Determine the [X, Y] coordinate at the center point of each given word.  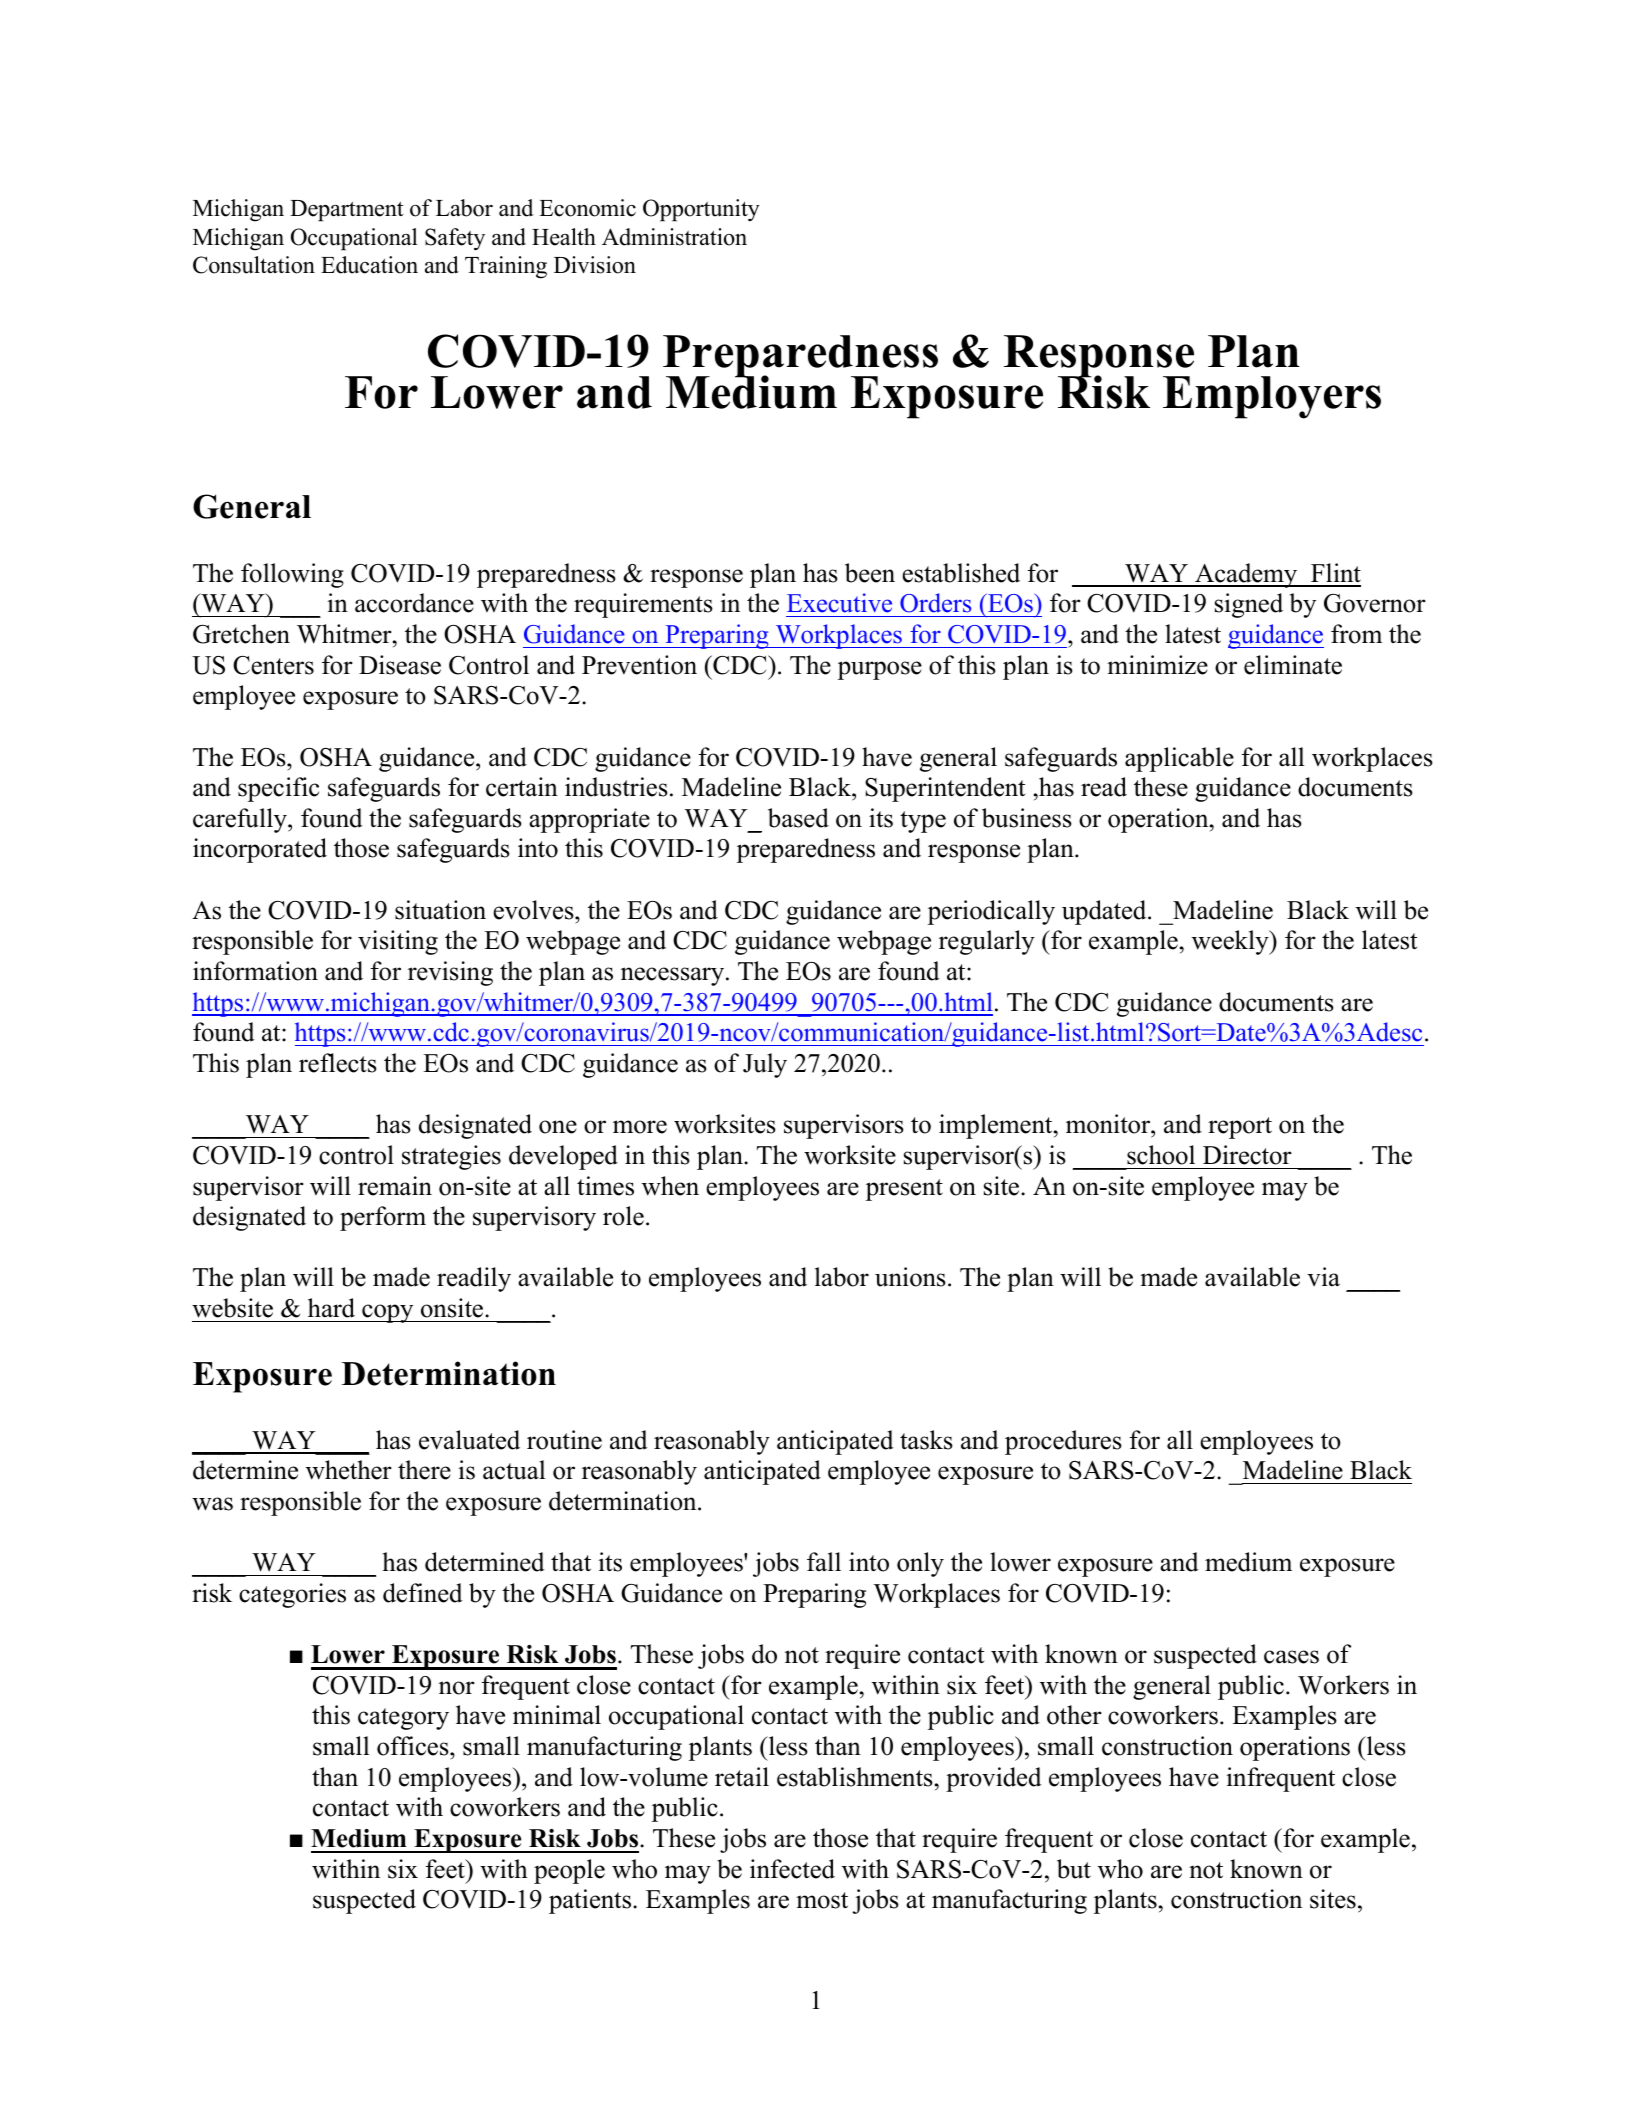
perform [383, 1218]
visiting [398, 942]
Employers [1272, 397]
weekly [1231, 942]
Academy [1246, 575]
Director [1247, 1155]
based [798, 818]
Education [369, 265]
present [904, 1190]
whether [349, 1470]
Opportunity [701, 210]
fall [824, 1561]
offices [414, 1746]
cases [1291, 1657]
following [292, 575]
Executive [839, 603]
